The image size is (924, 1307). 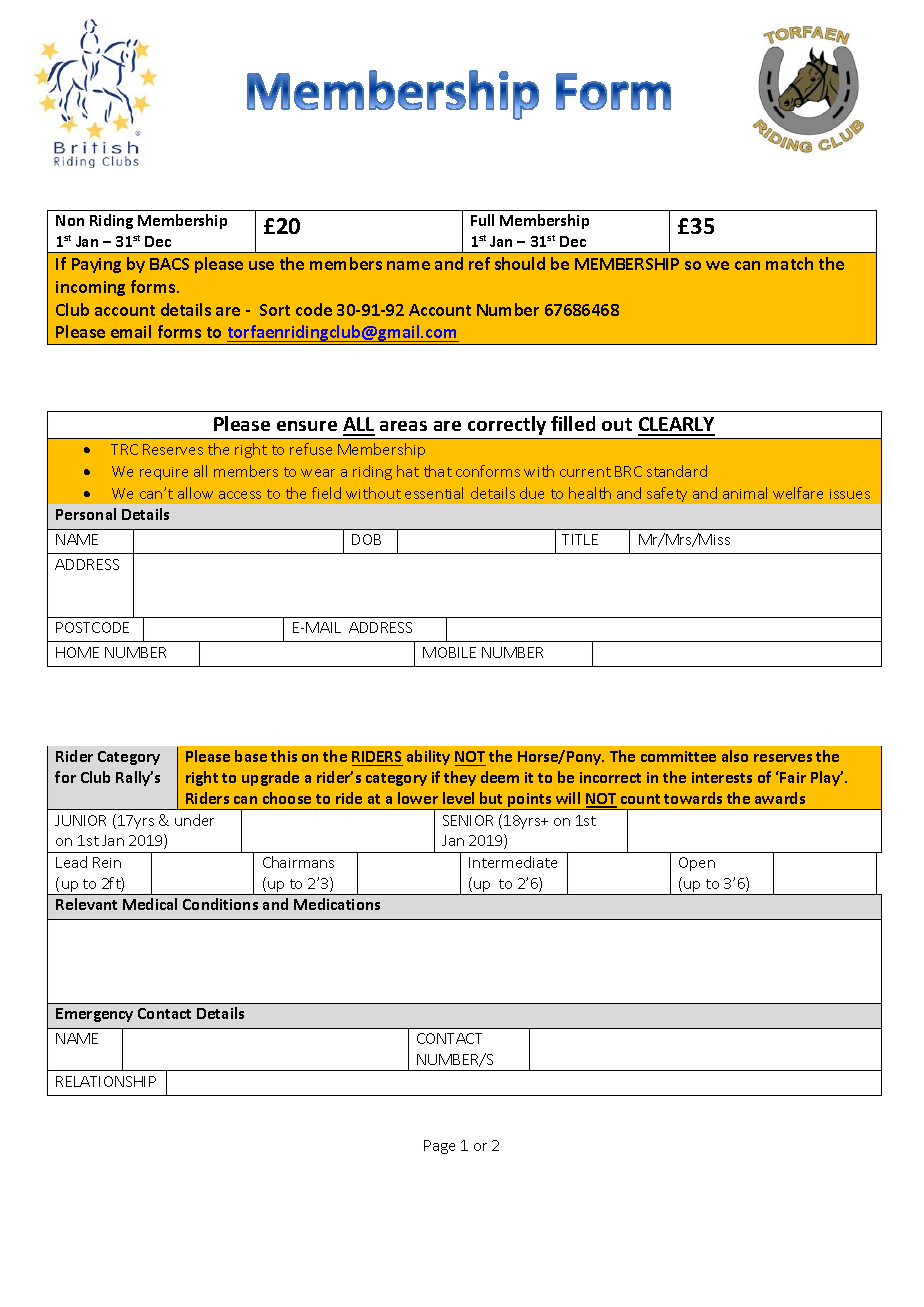 I want to click on match, so click(x=789, y=263).
